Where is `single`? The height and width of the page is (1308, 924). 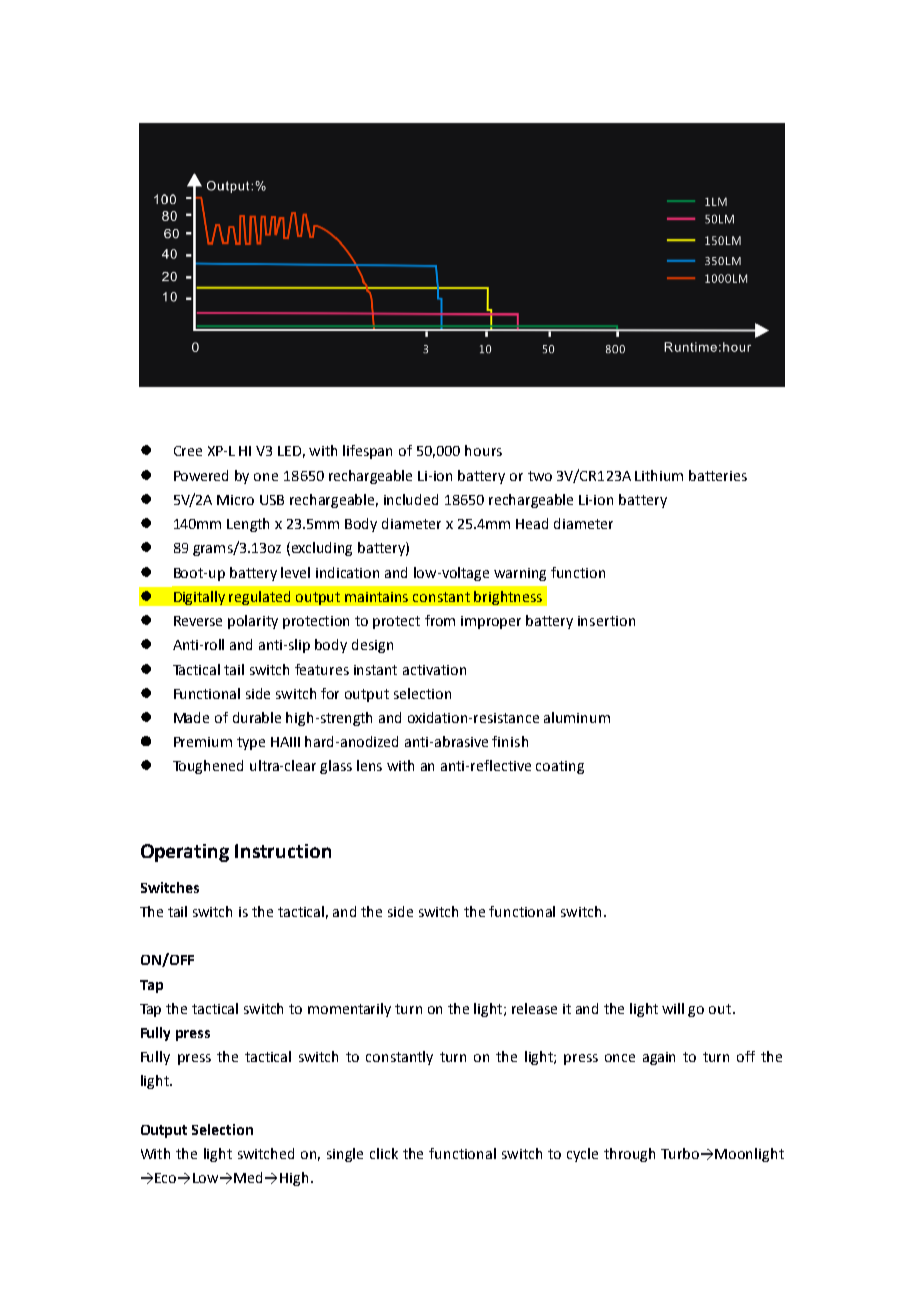
single is located at coordinates (345, 1155).
